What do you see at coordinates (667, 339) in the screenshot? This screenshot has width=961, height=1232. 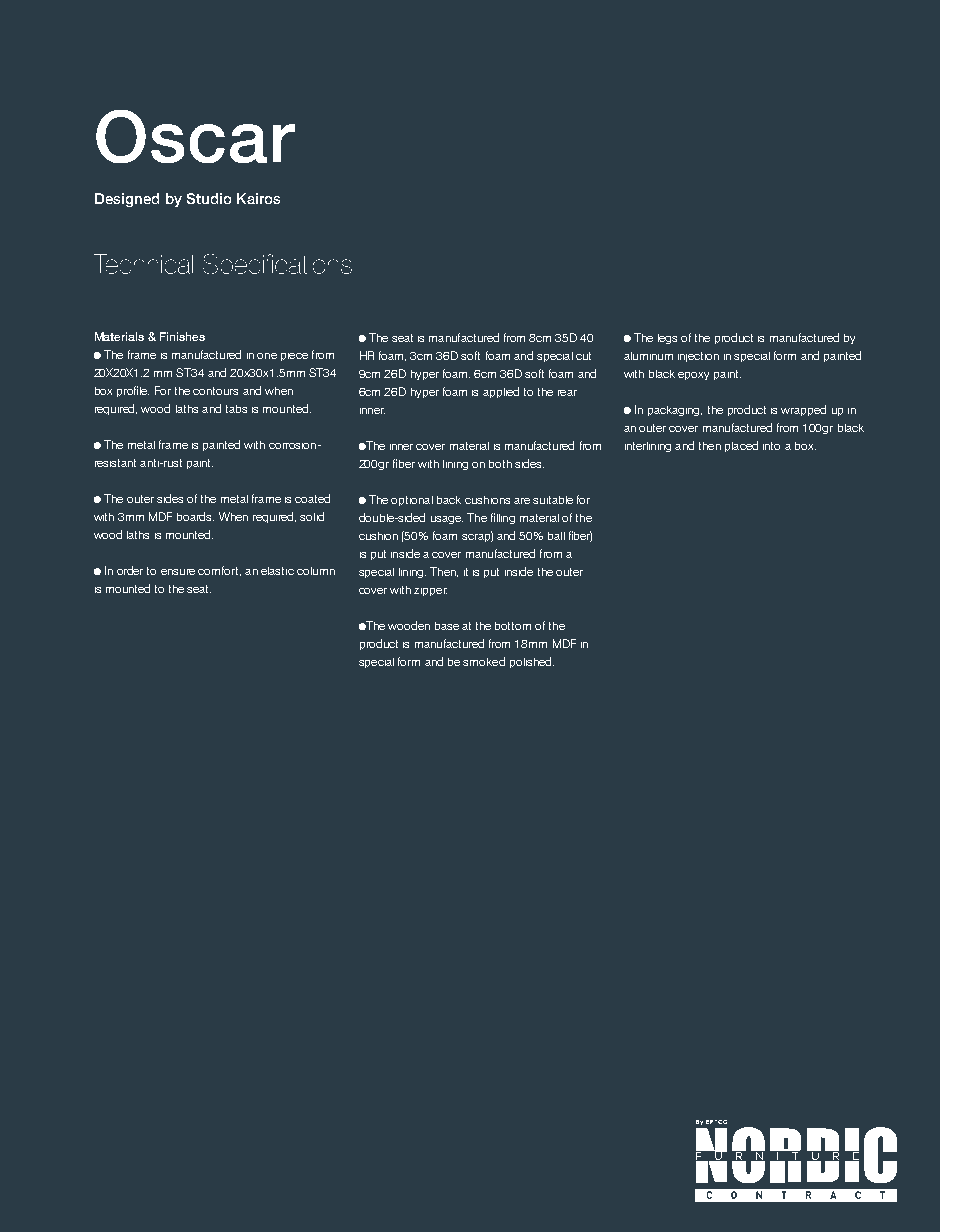 I see `legs` at bounding box center [667, 339].
